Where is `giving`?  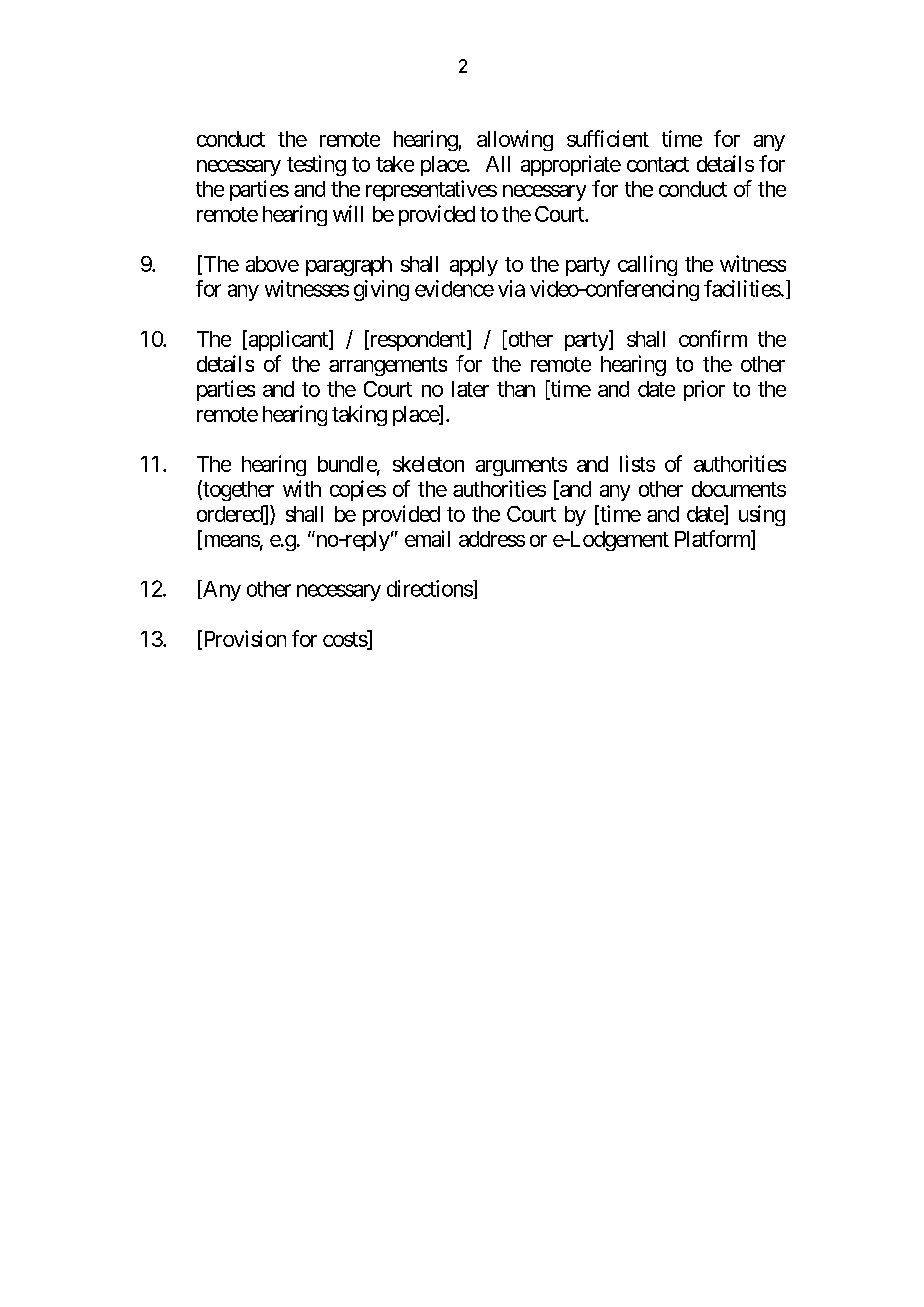
giving is located at coordinates (381, 290).
